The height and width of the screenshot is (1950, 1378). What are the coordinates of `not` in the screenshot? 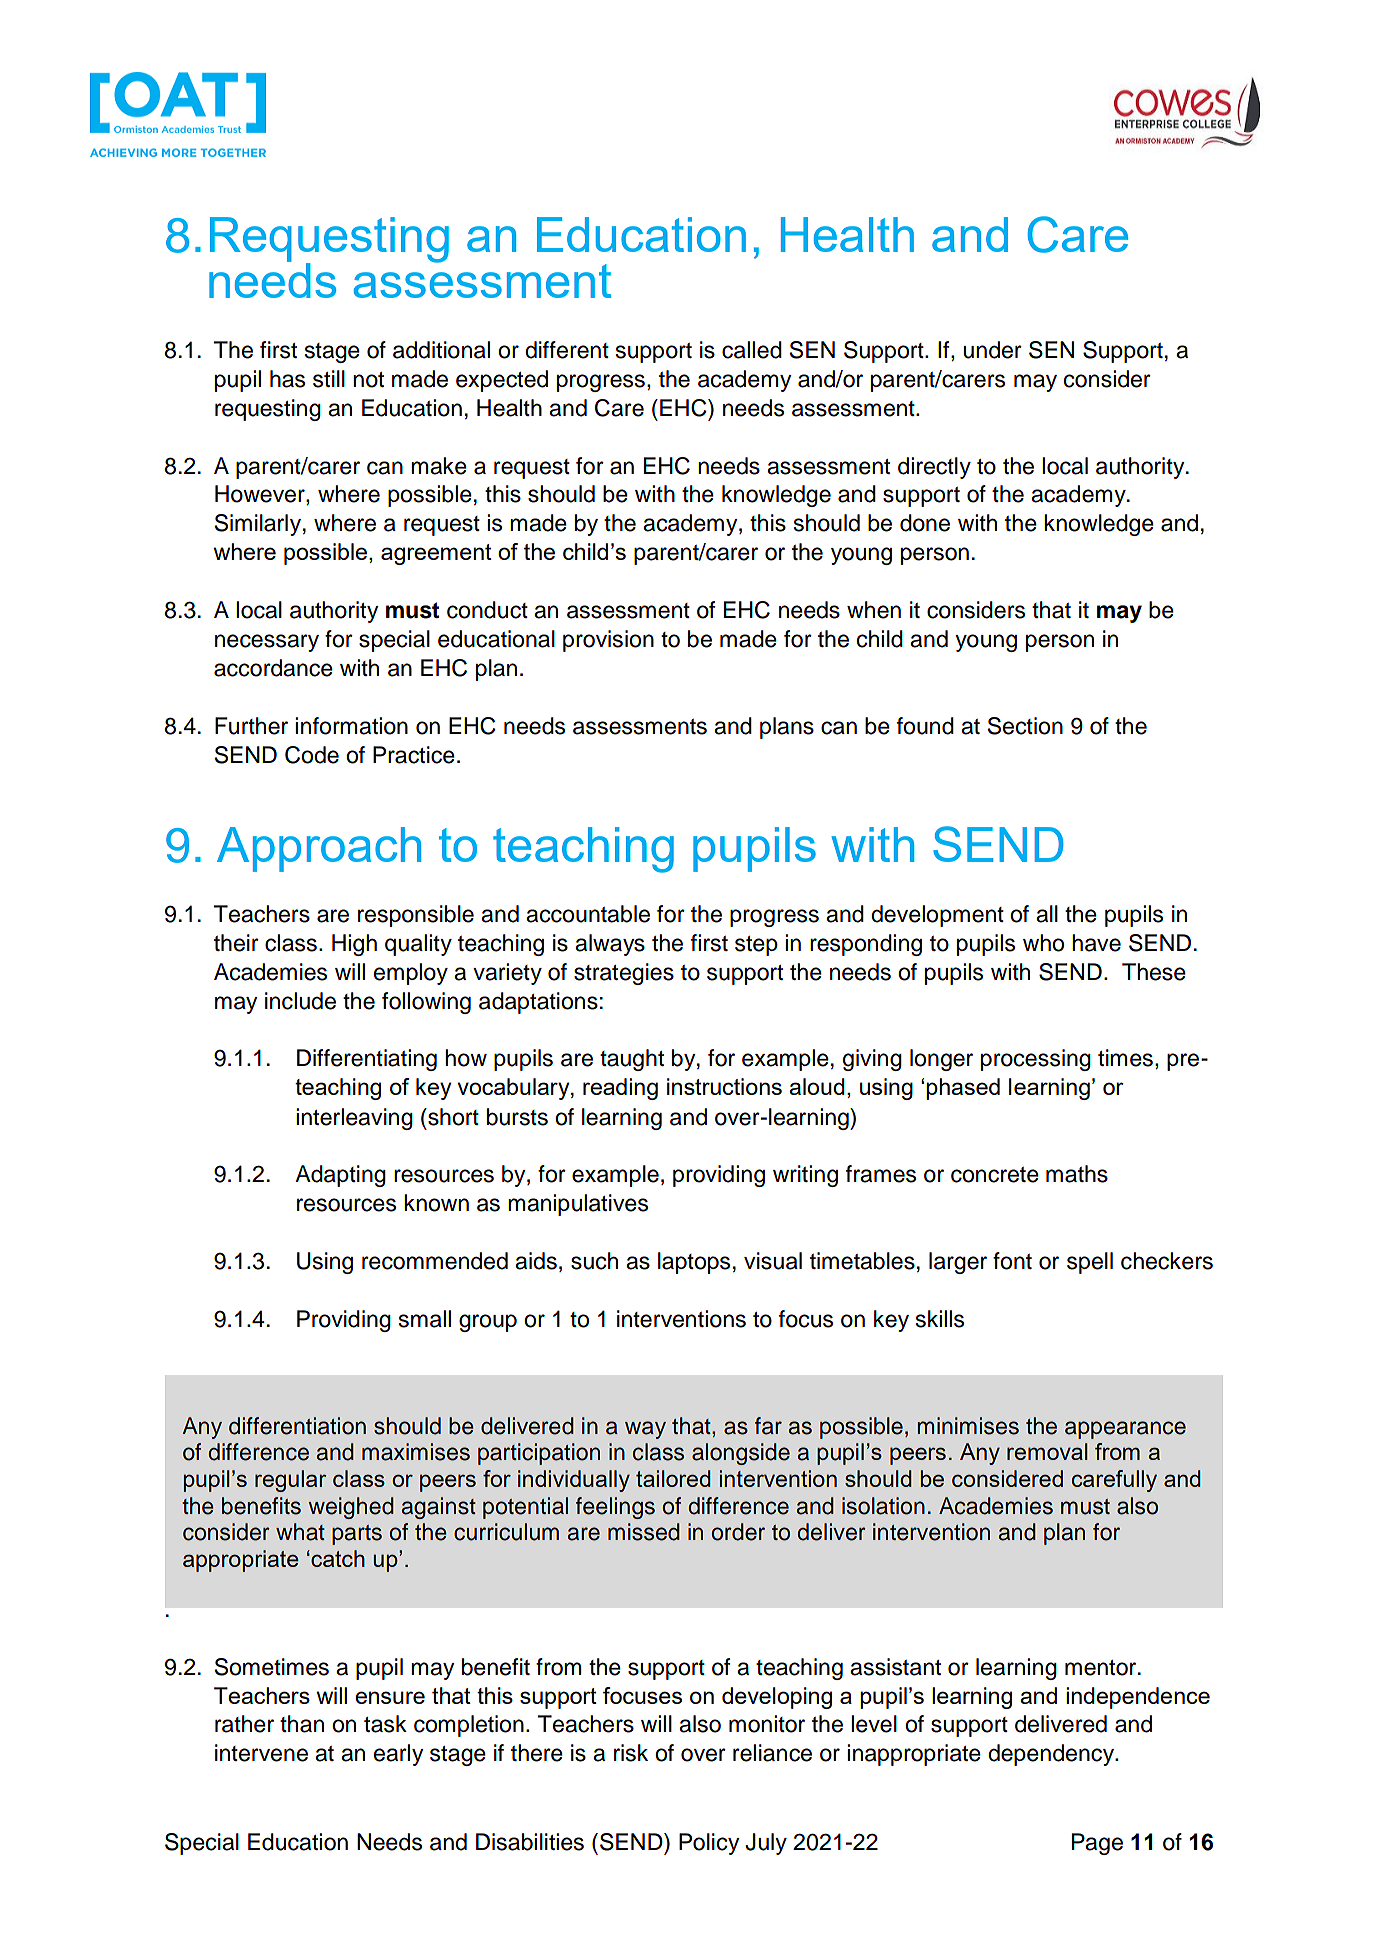 It's located at (368, 380).
